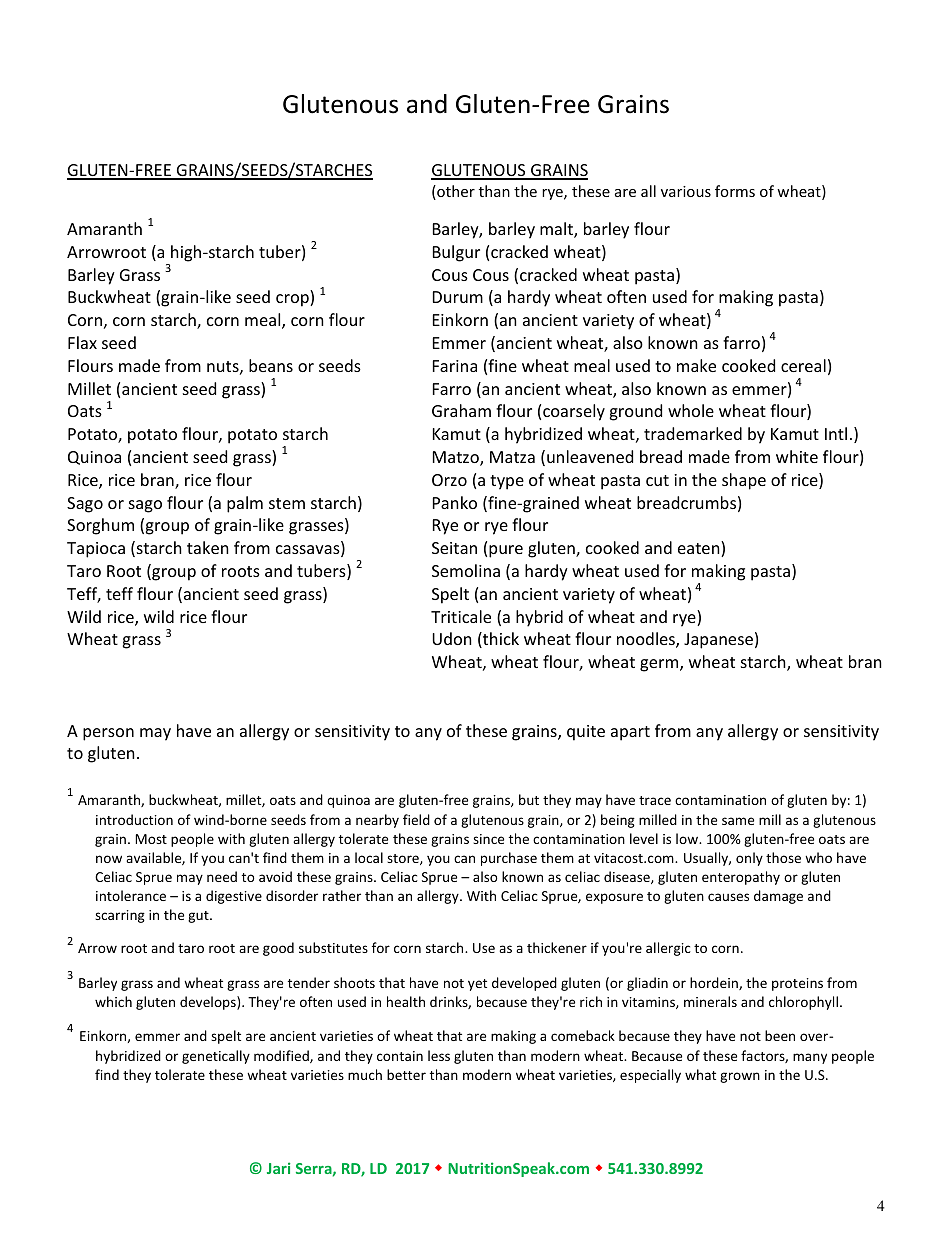 The width and height of the image is (952, 1233). I want to click on make, so click(696, 365).
